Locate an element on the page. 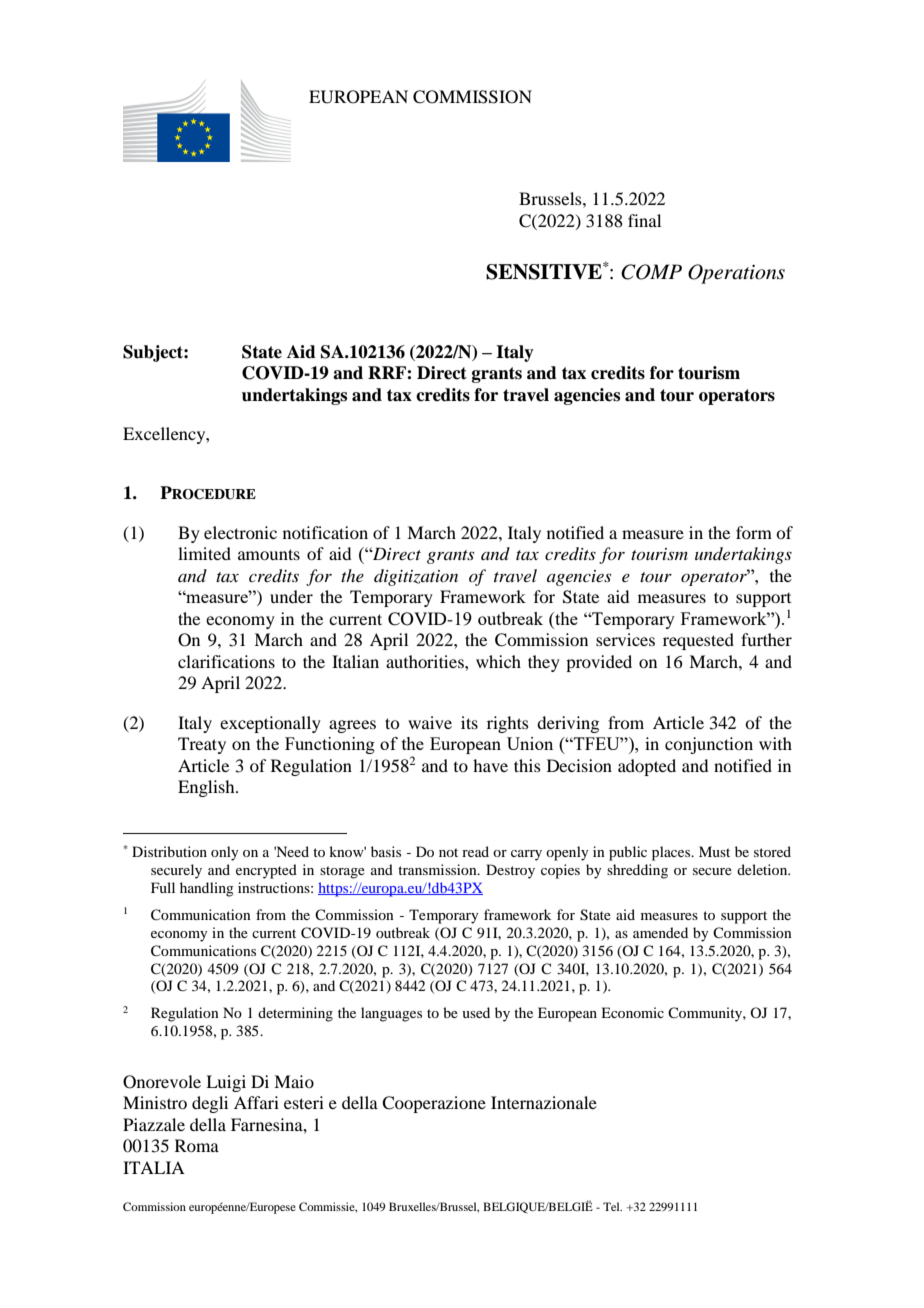 The image size is (924, 1308). final is located at coordinates (644, 220).
